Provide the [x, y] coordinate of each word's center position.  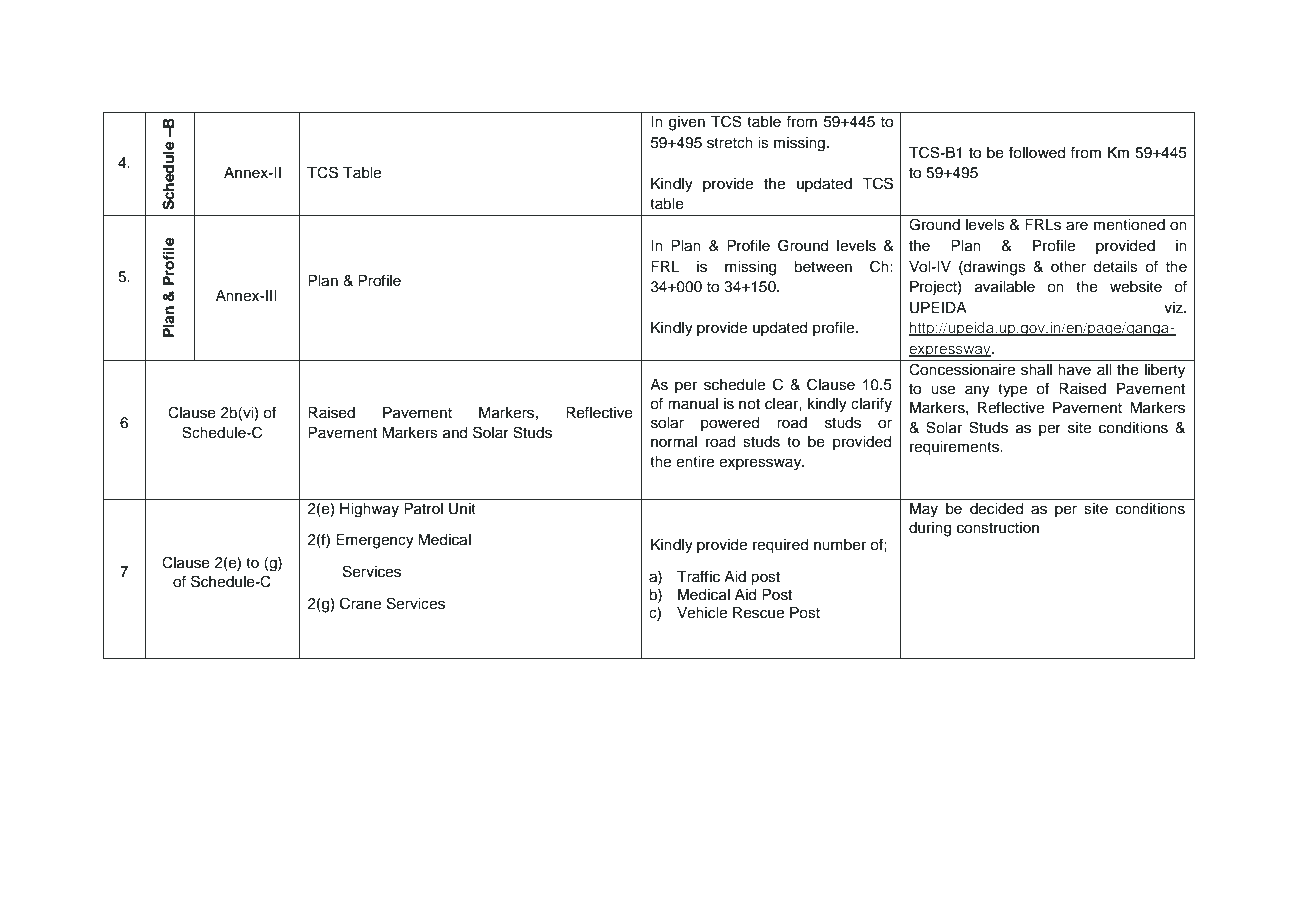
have [1074, 370]
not [749, 404]
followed [1037, 152]
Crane [360, 603]
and [455, 433]
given [687, 123]
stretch [730, 143]
